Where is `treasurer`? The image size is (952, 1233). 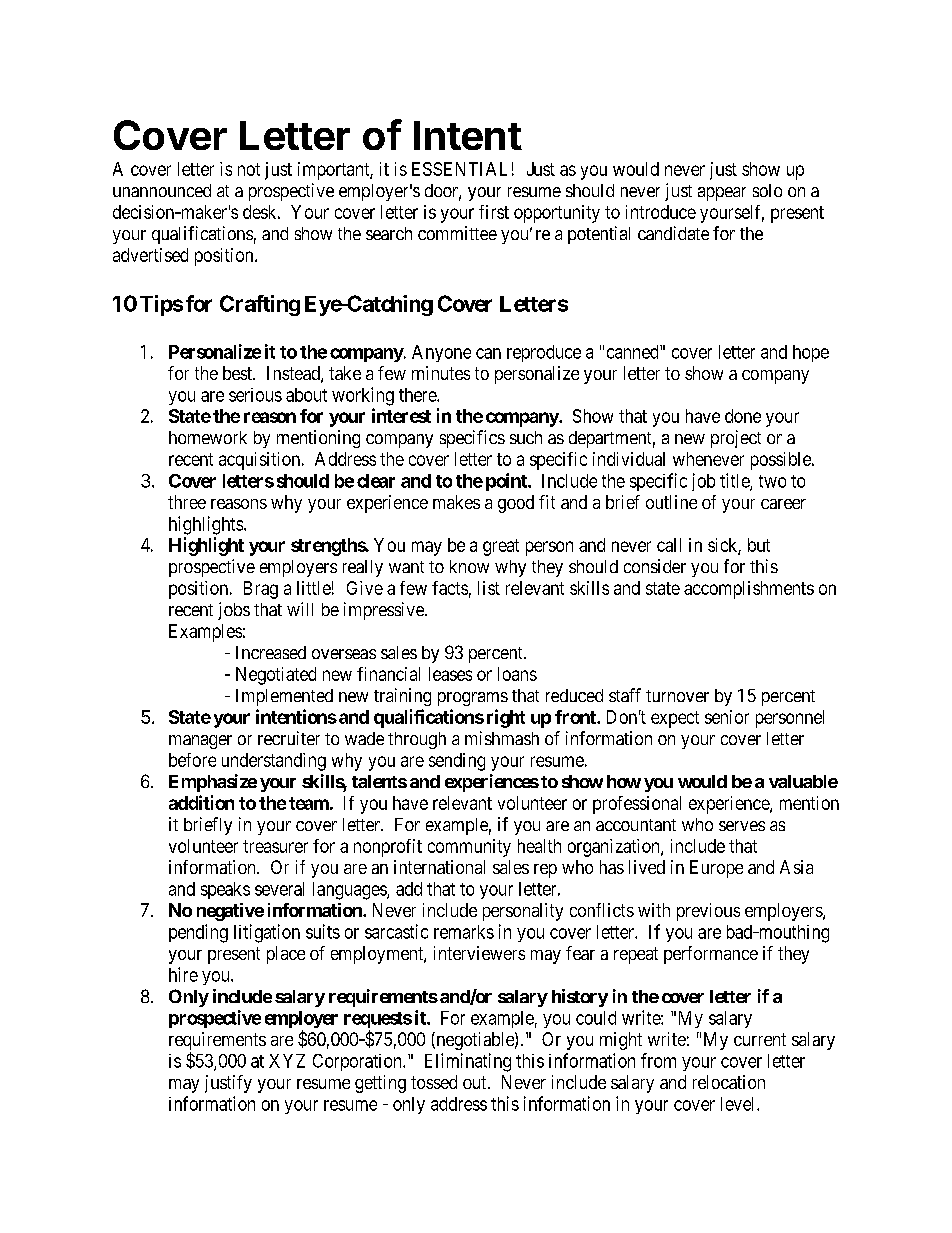
treasurer is located at coordinates (275, 846).
